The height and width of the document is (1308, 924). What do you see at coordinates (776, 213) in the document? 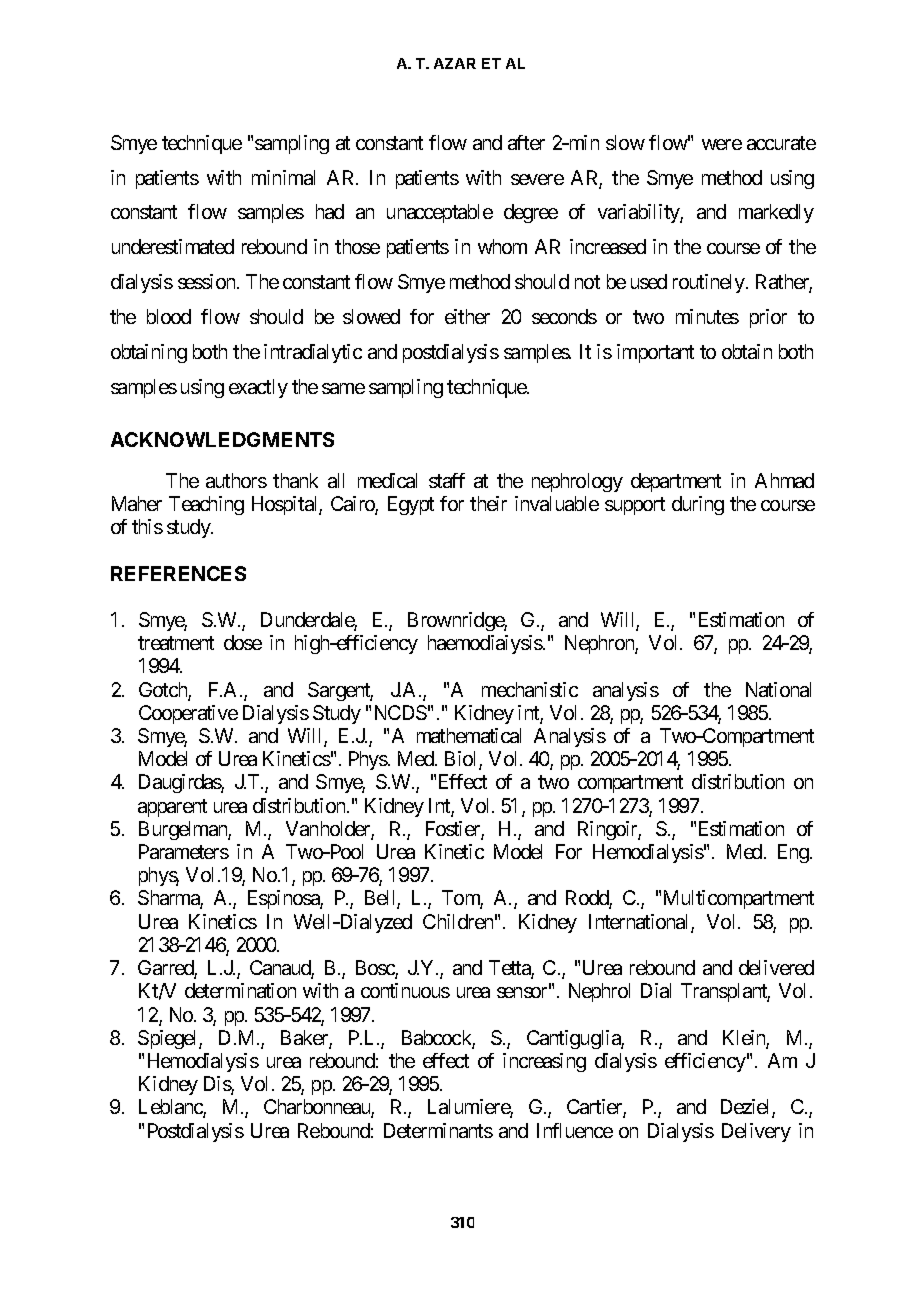
I see `markedly` at bounding box center [776, 213].
